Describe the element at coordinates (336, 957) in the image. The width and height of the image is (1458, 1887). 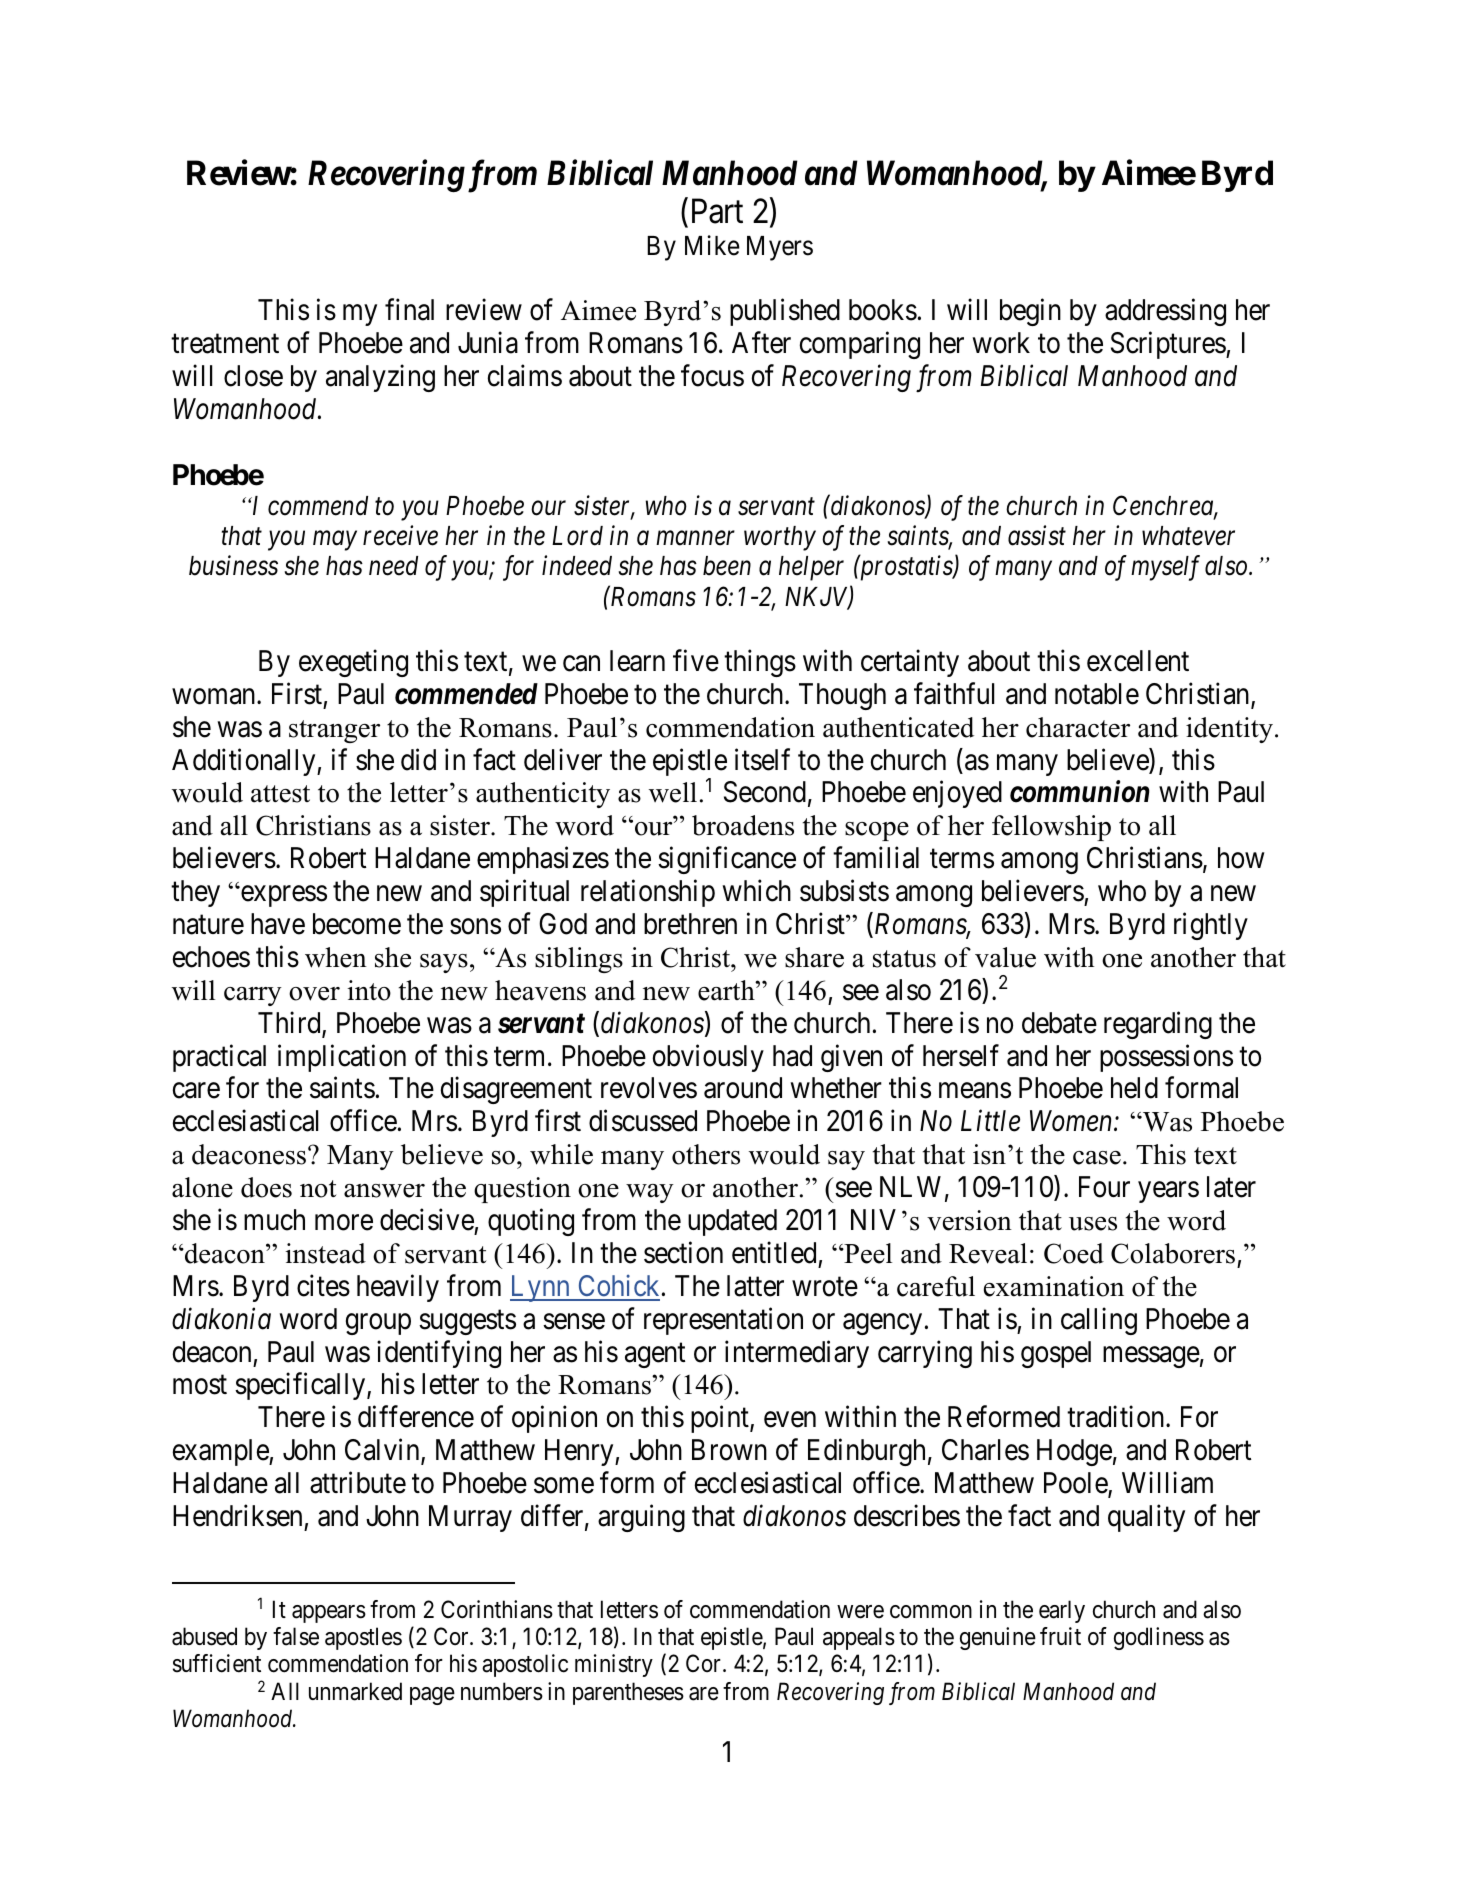
I see `when` at that location.
